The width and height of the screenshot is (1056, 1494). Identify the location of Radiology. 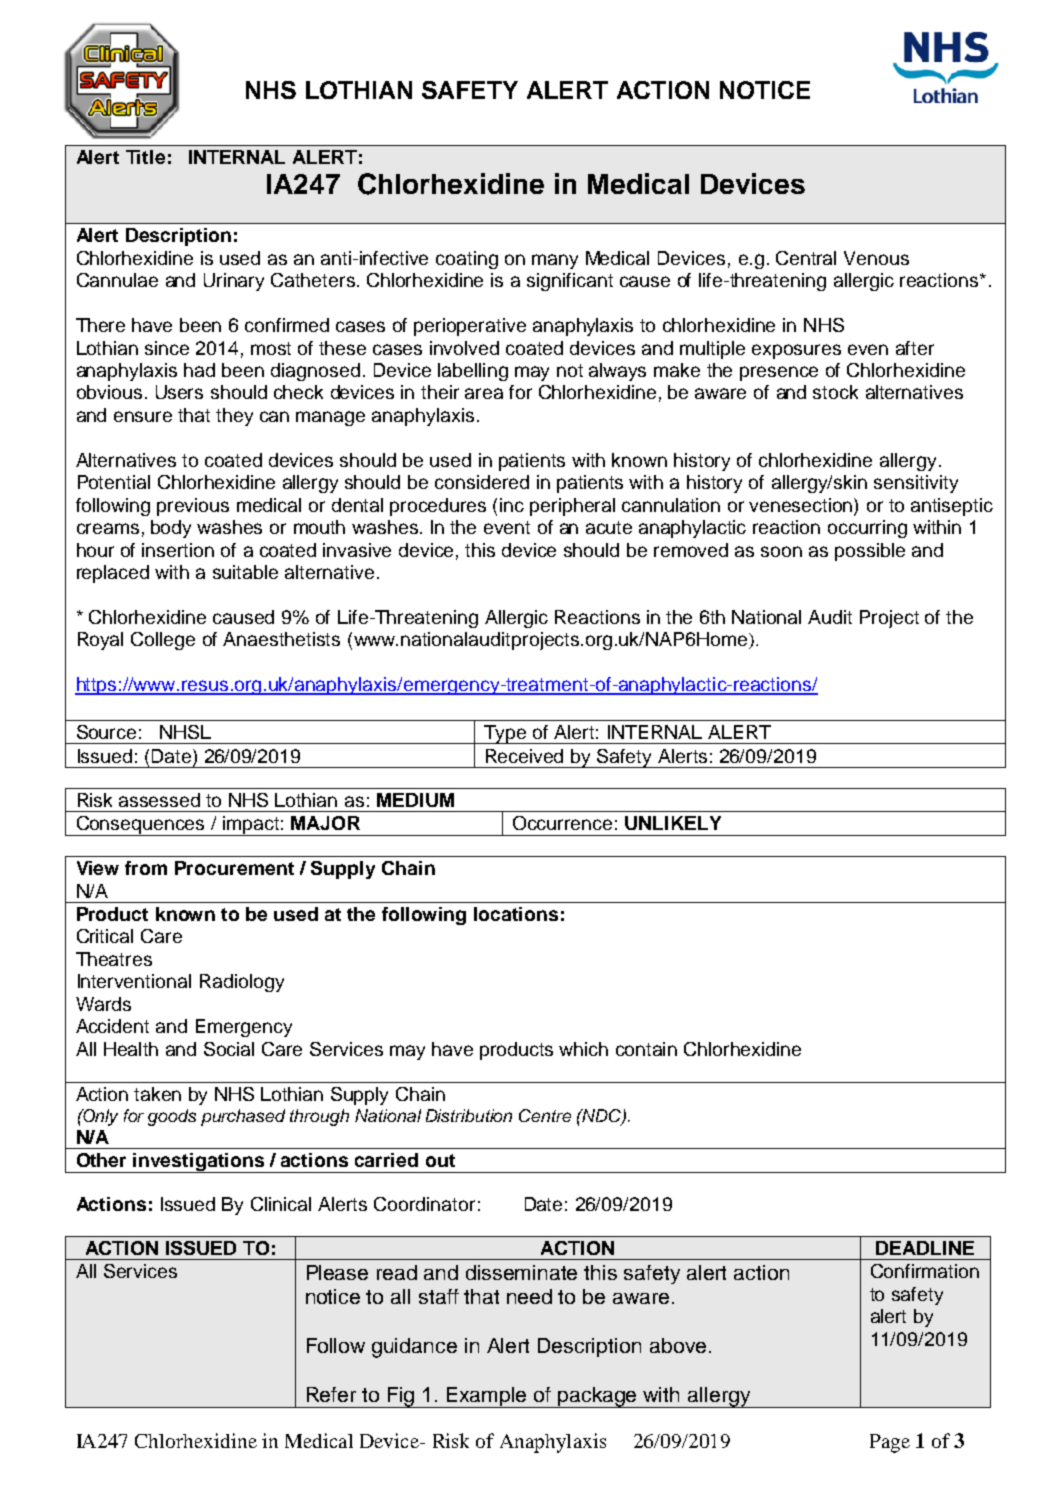
(242, 983).
